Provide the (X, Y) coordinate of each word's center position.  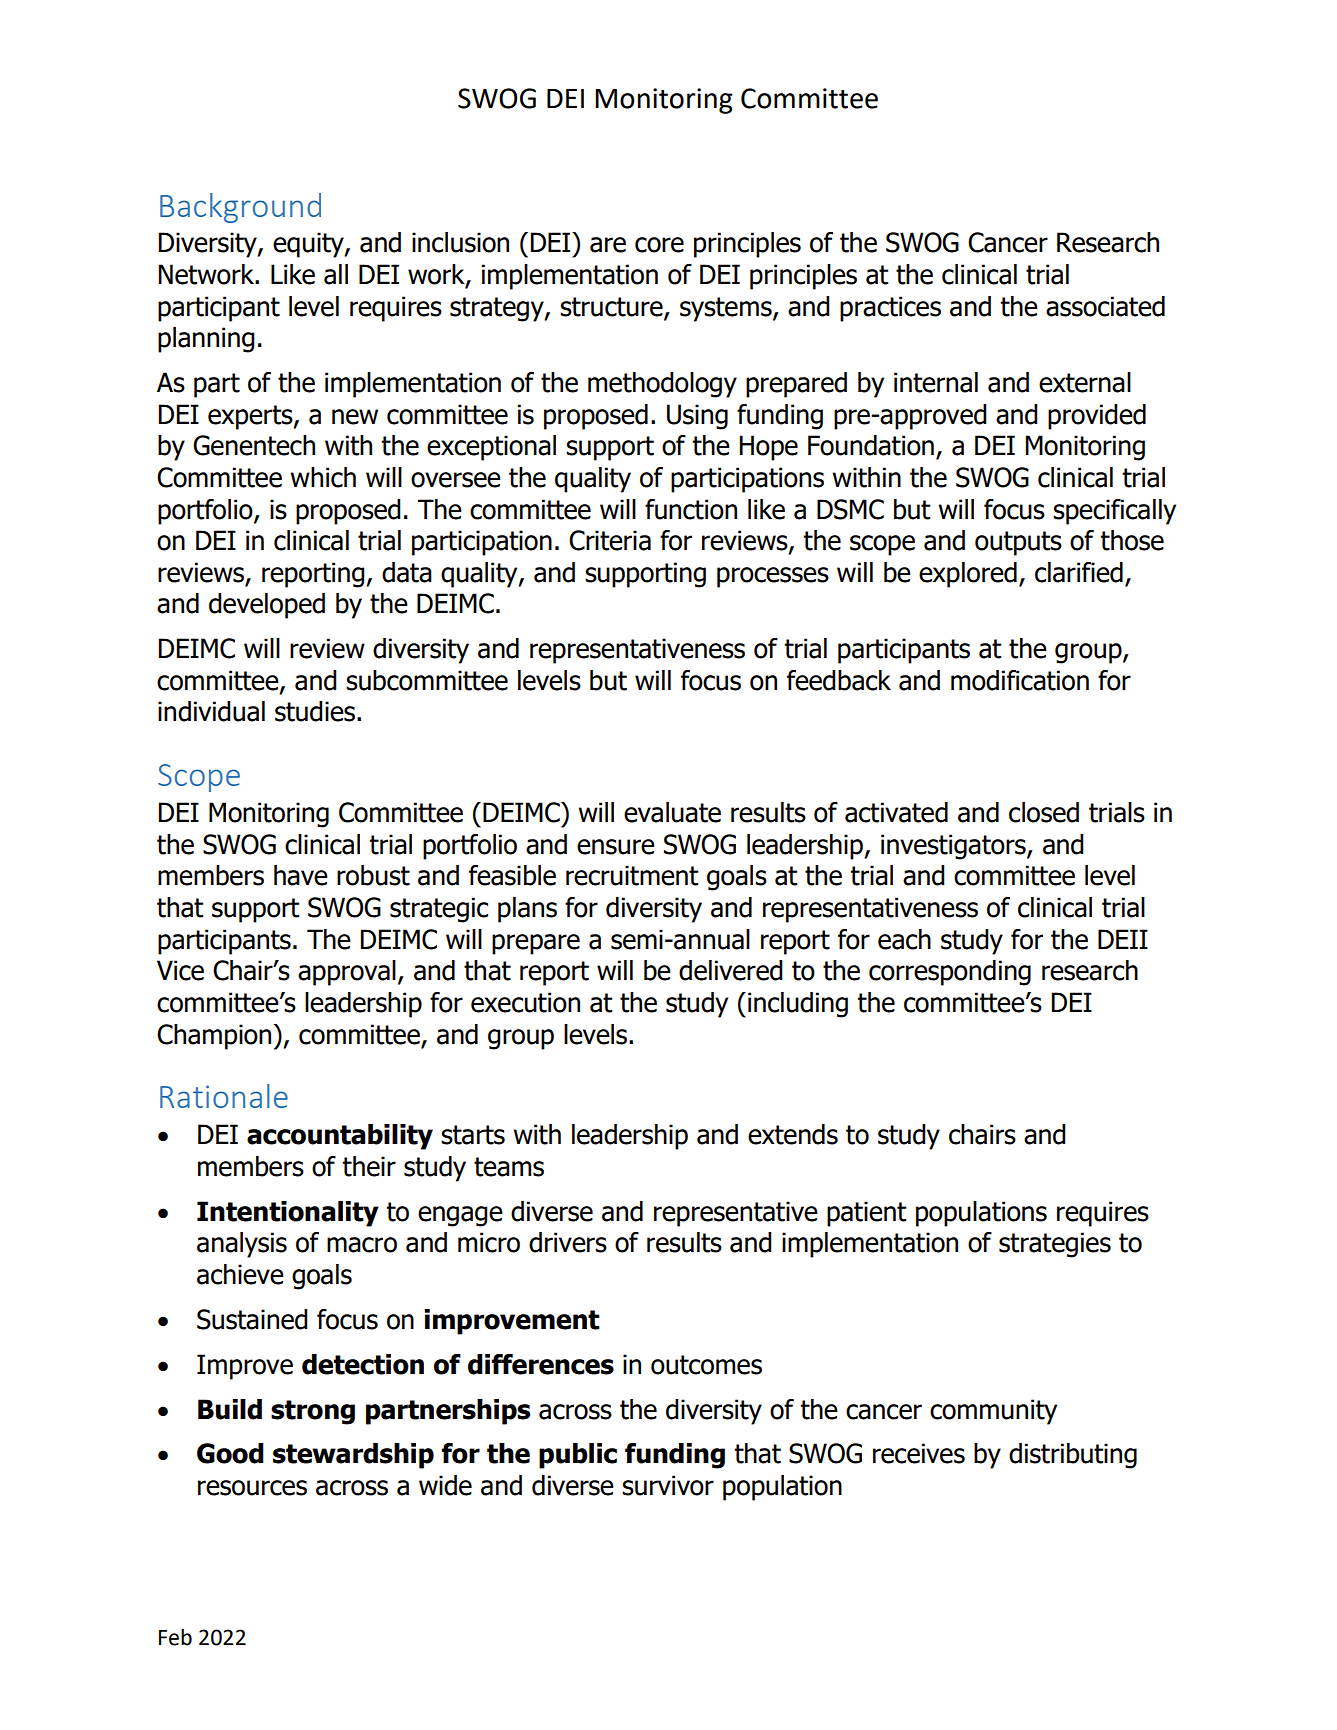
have (301, 875)
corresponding (950, 973)
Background (240, 208)
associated (1105, 306)
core (659, 245)
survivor (668, 1485)
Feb (175, 1637)
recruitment (632, 875)
